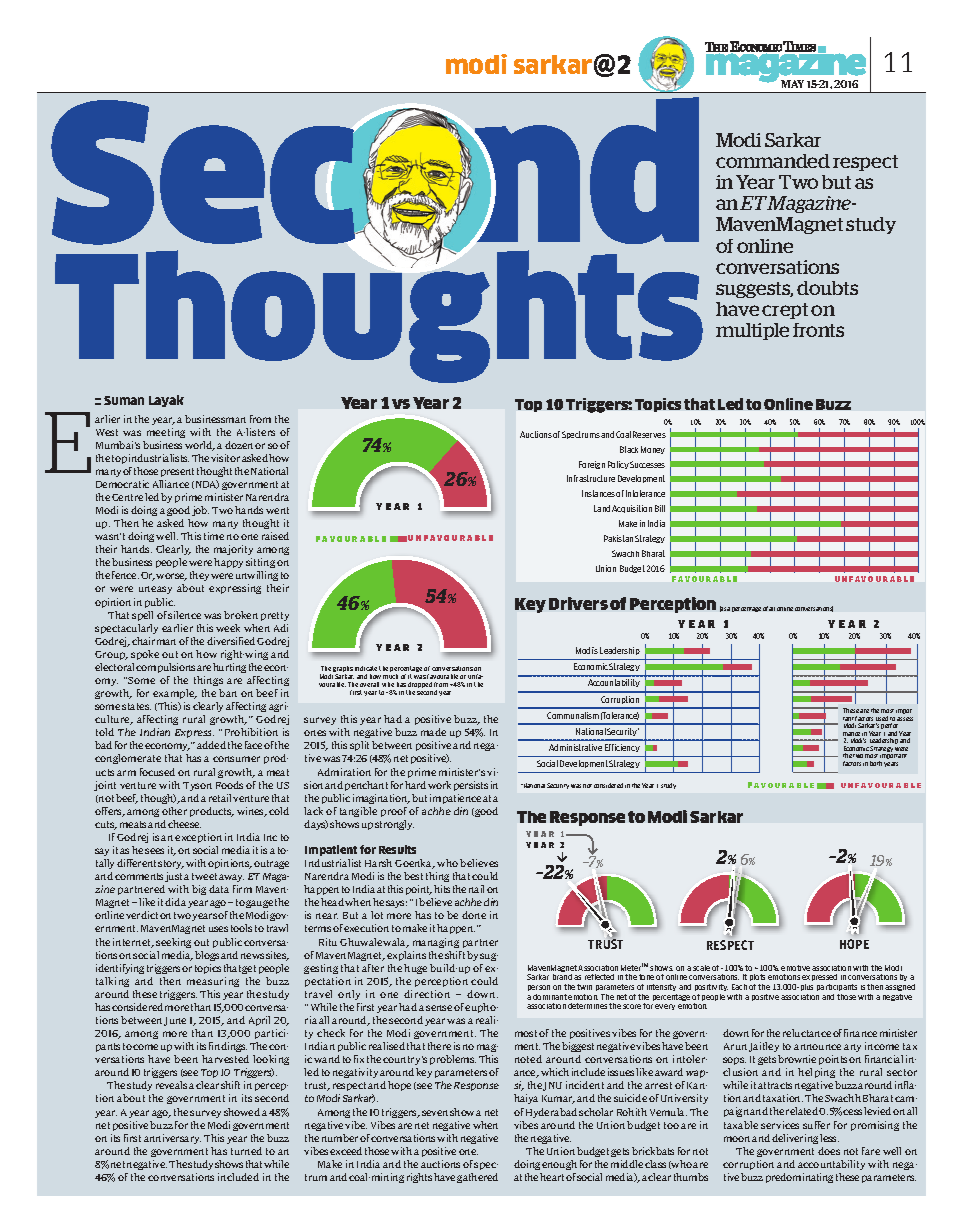 This screenshot has height=1232, width=963. What do you see at coordinates (124, 400) in the screenshot?
I see `Suman` at bounding box center [124, 400].
